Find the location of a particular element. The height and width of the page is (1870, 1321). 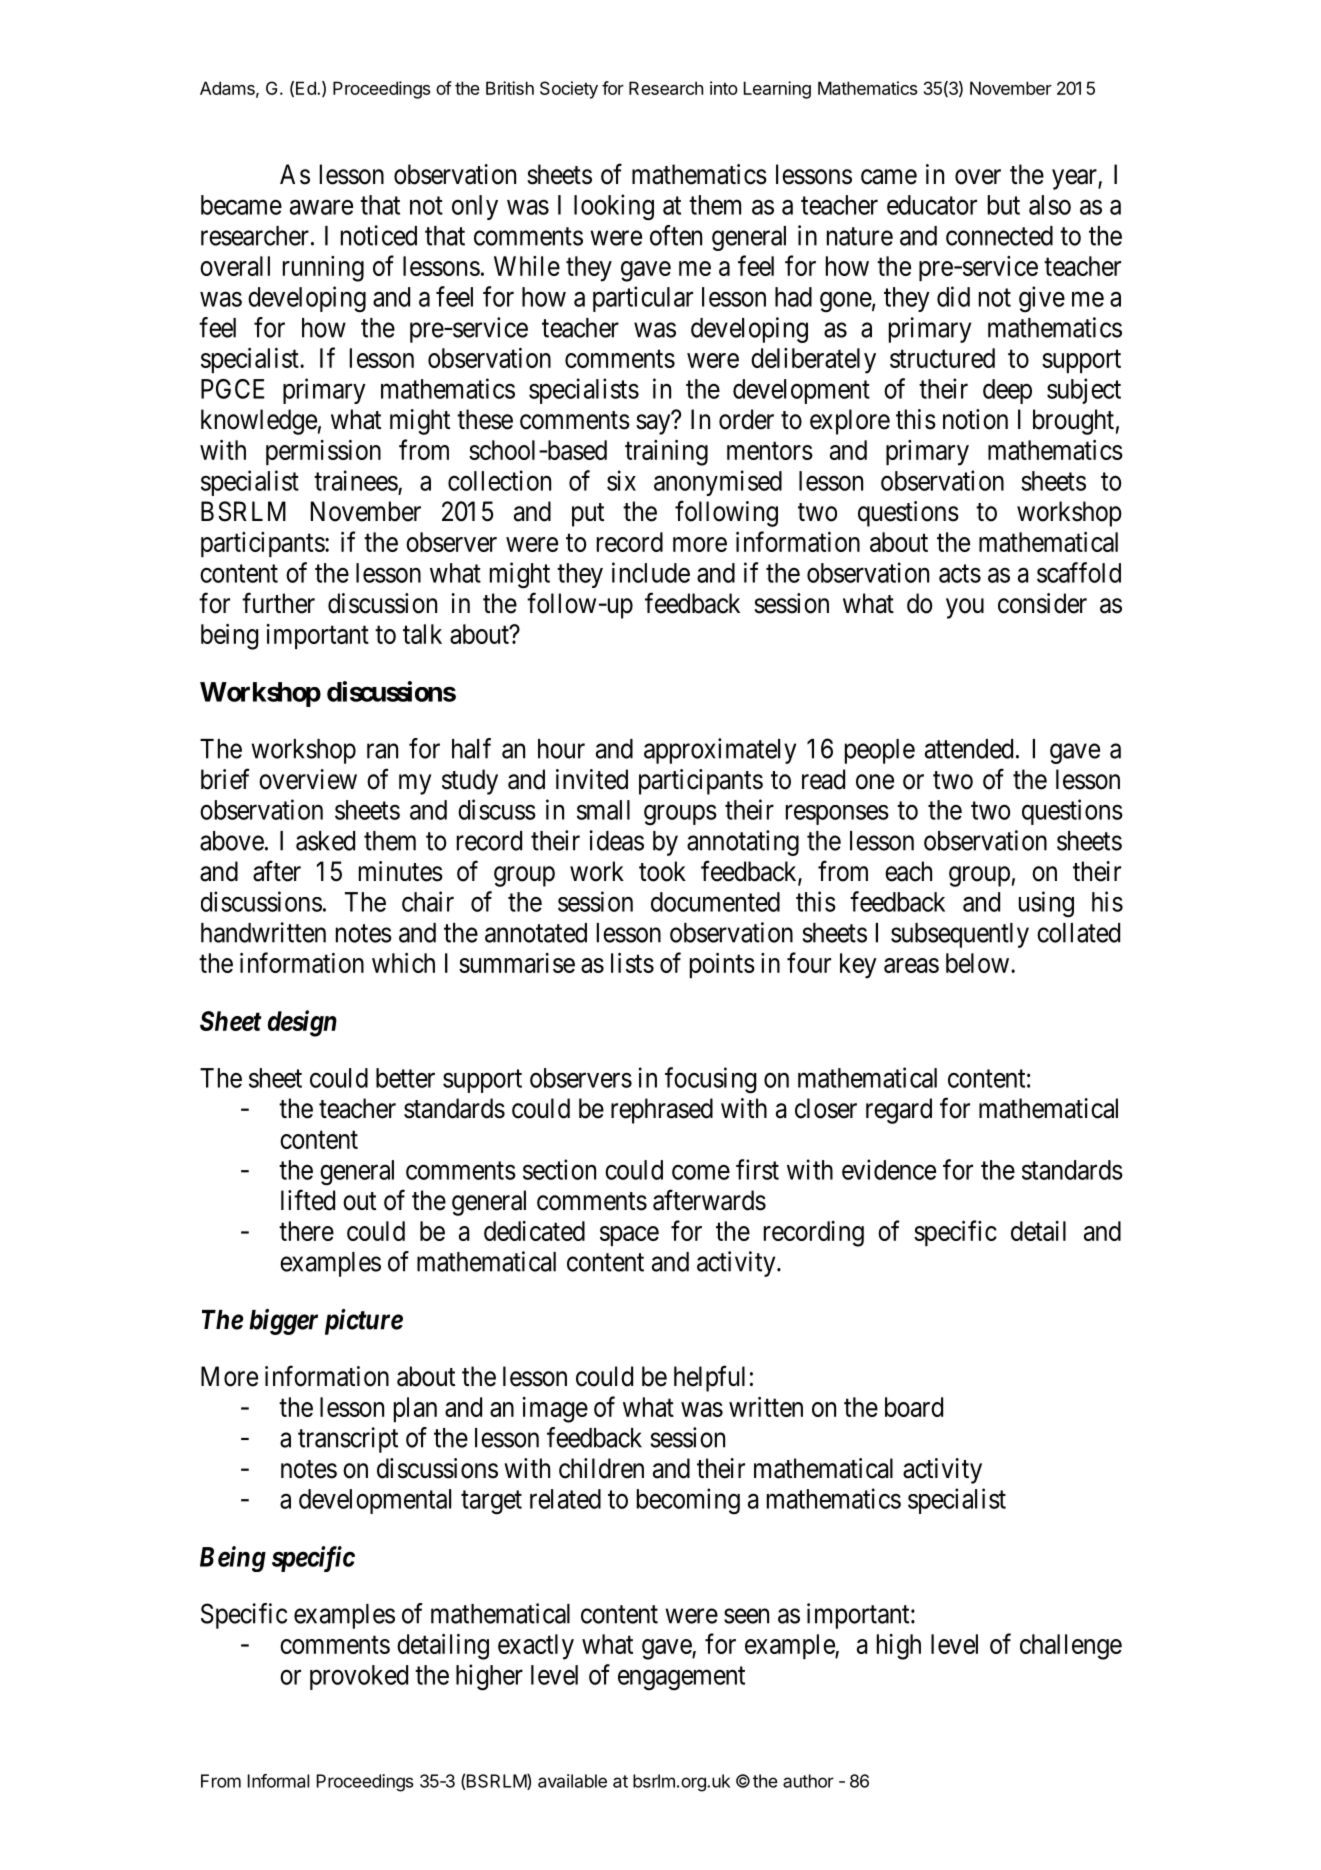

provoked is located at coordinates (359, 1677).
